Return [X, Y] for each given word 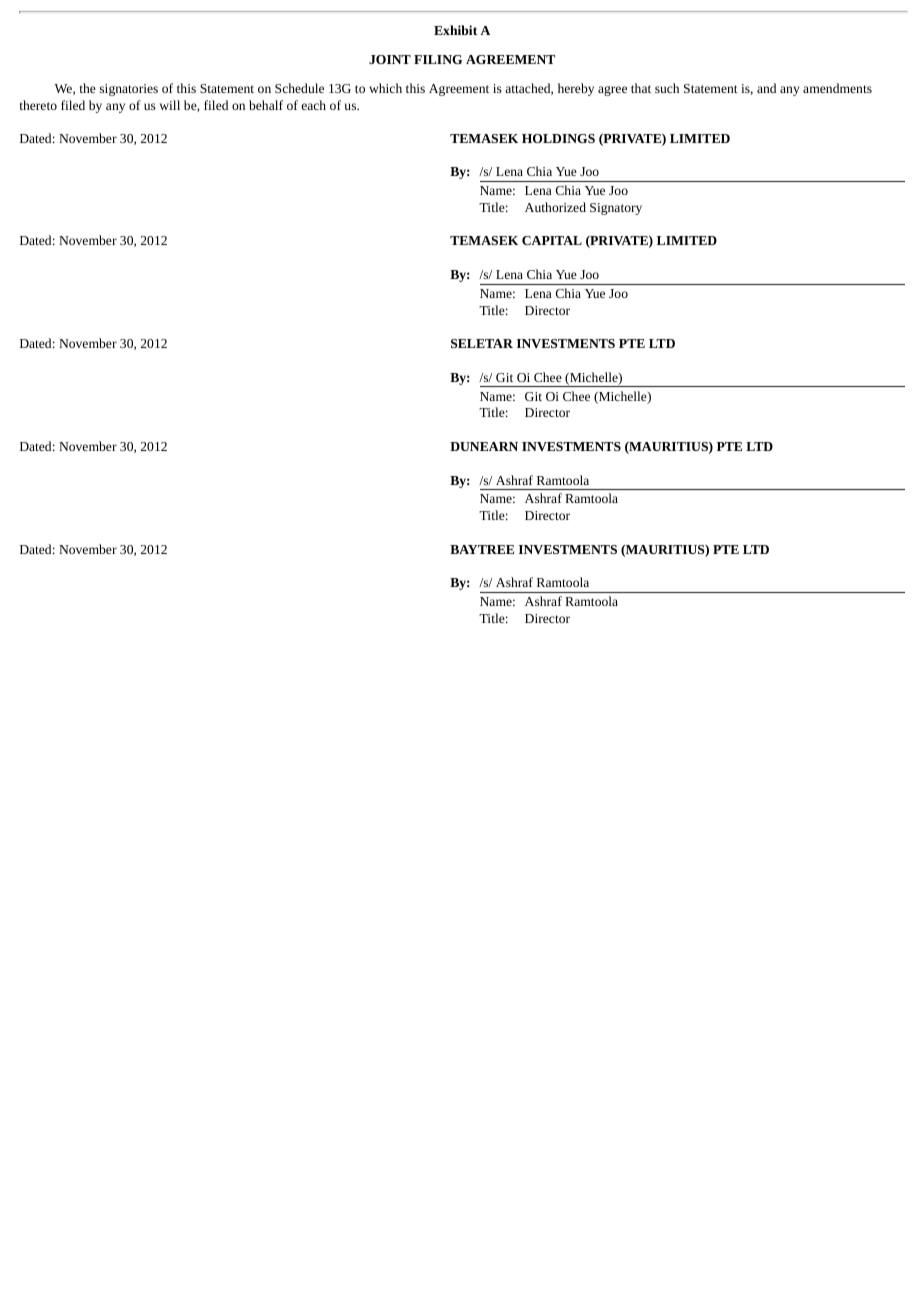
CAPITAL [552, 240]
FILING [438, 59]
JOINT [390, 59]
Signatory [616, 209]
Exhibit [455, 30]
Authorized [555, 207]
